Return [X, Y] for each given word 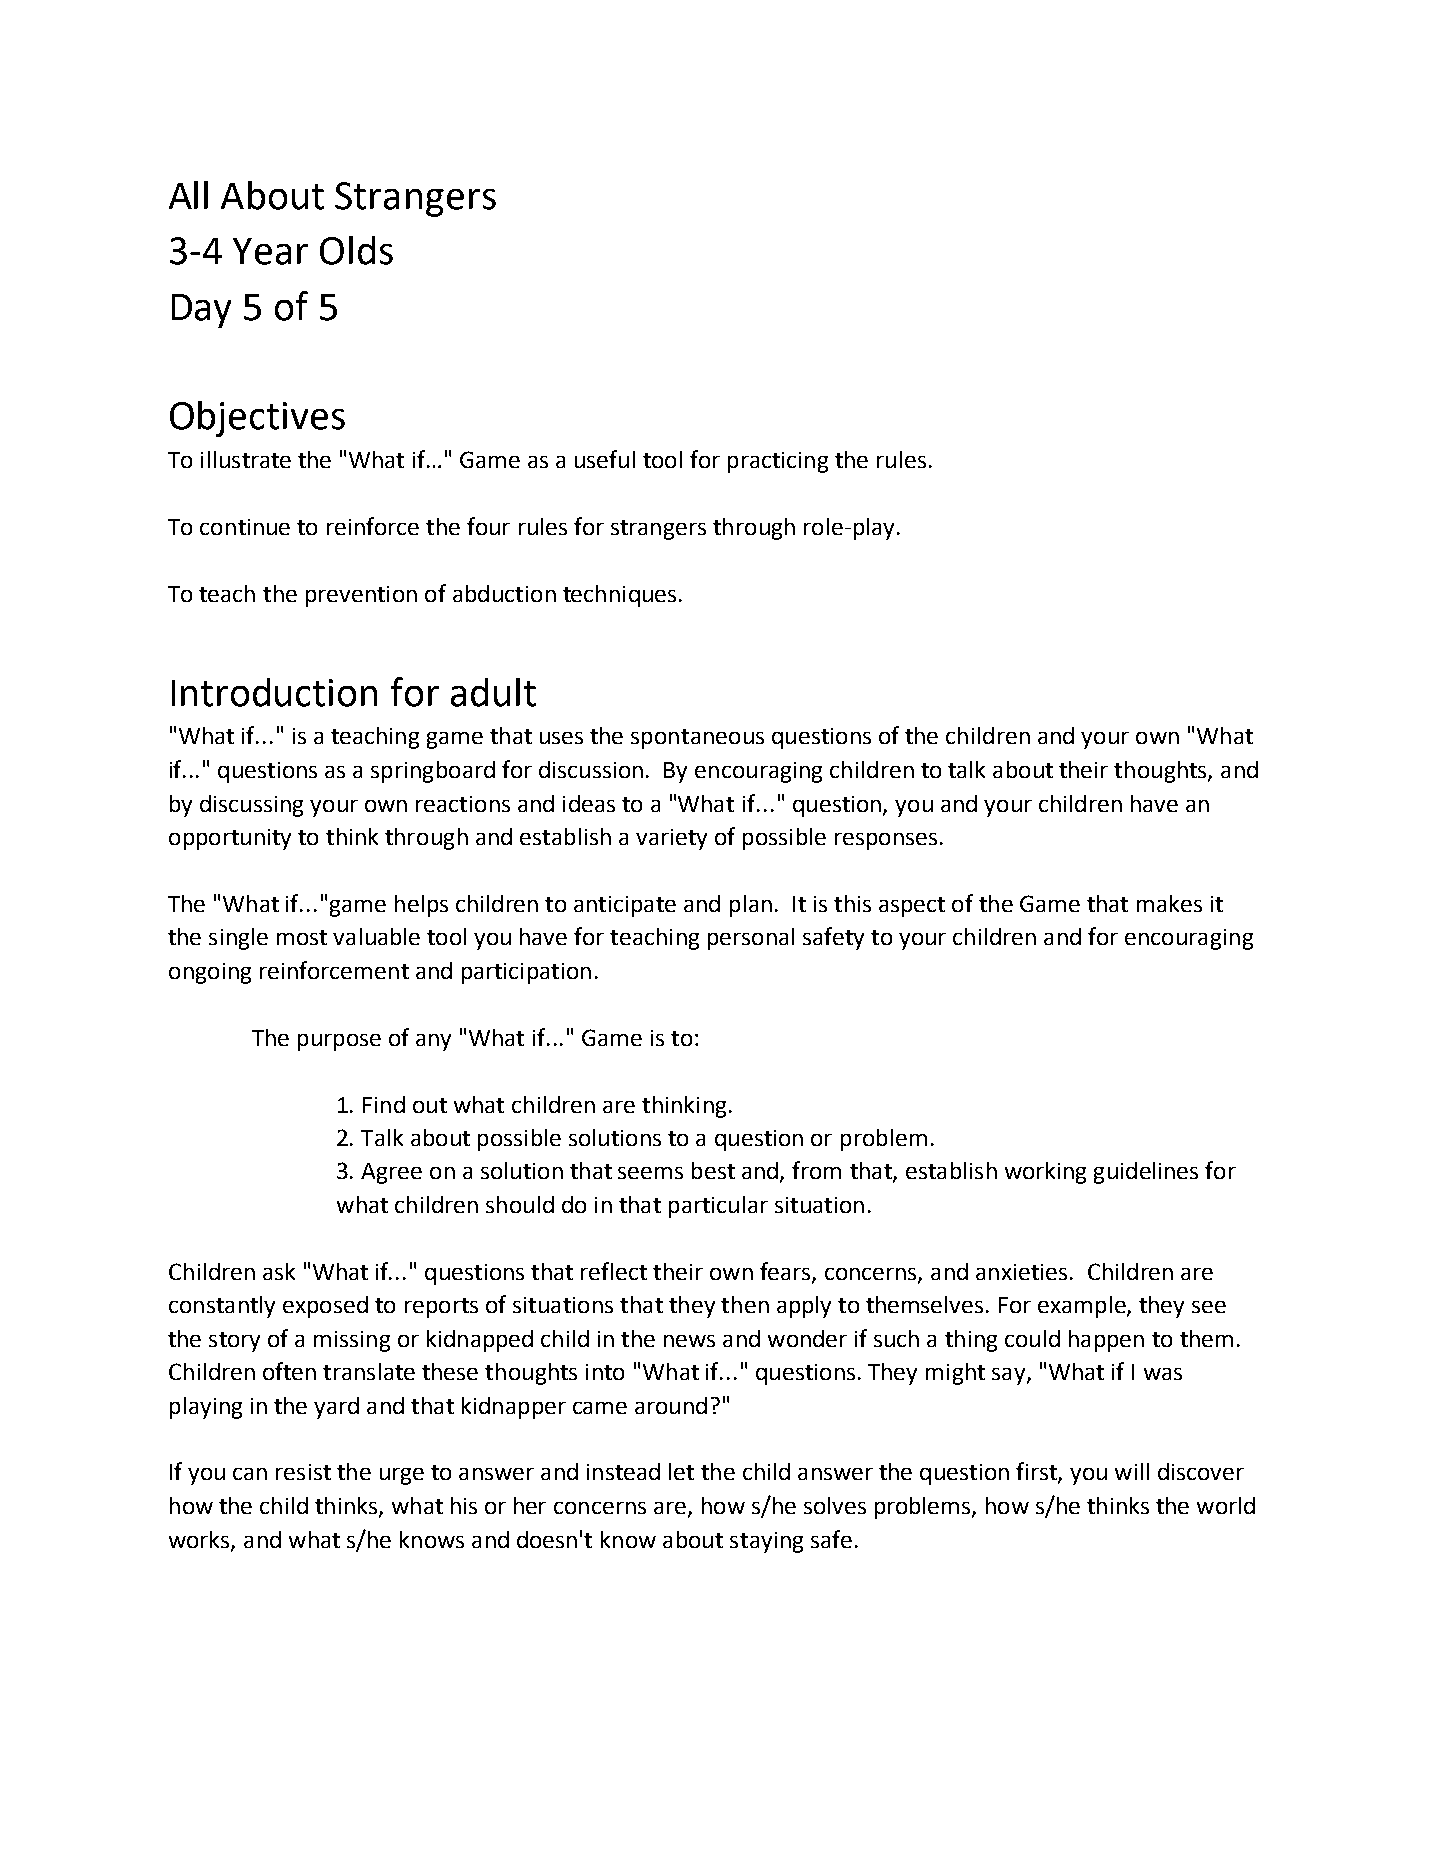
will [1132, 1471]
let [681, 1471]
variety [671, 839]
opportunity [230, 839]
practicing [778, 462]
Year [270, 251]
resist [303, 1472]
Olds [356, 250]
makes [1169, 903]
